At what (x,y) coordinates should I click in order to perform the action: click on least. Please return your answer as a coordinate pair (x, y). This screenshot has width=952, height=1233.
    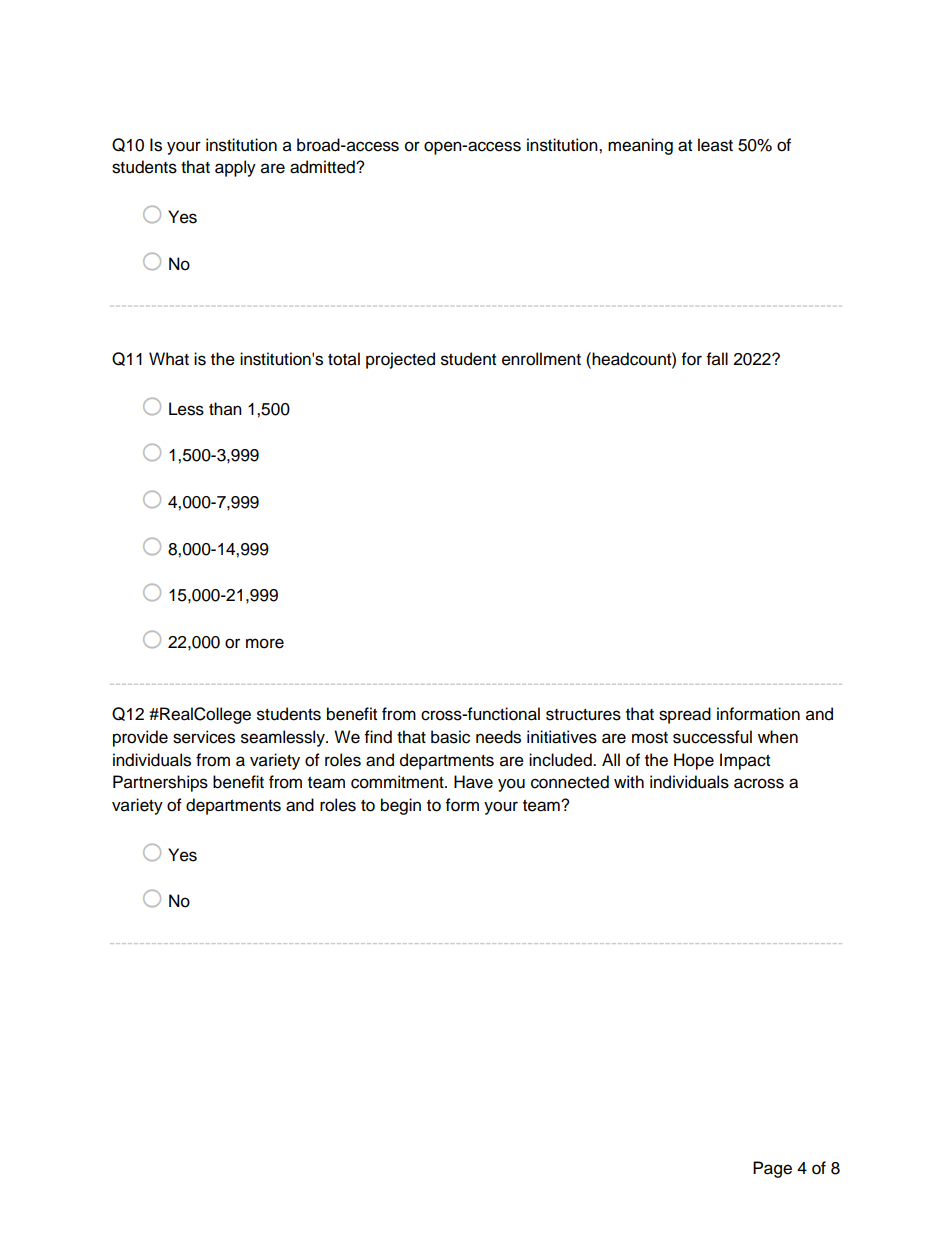
    Looking at the image, I should click on (715, 145).
